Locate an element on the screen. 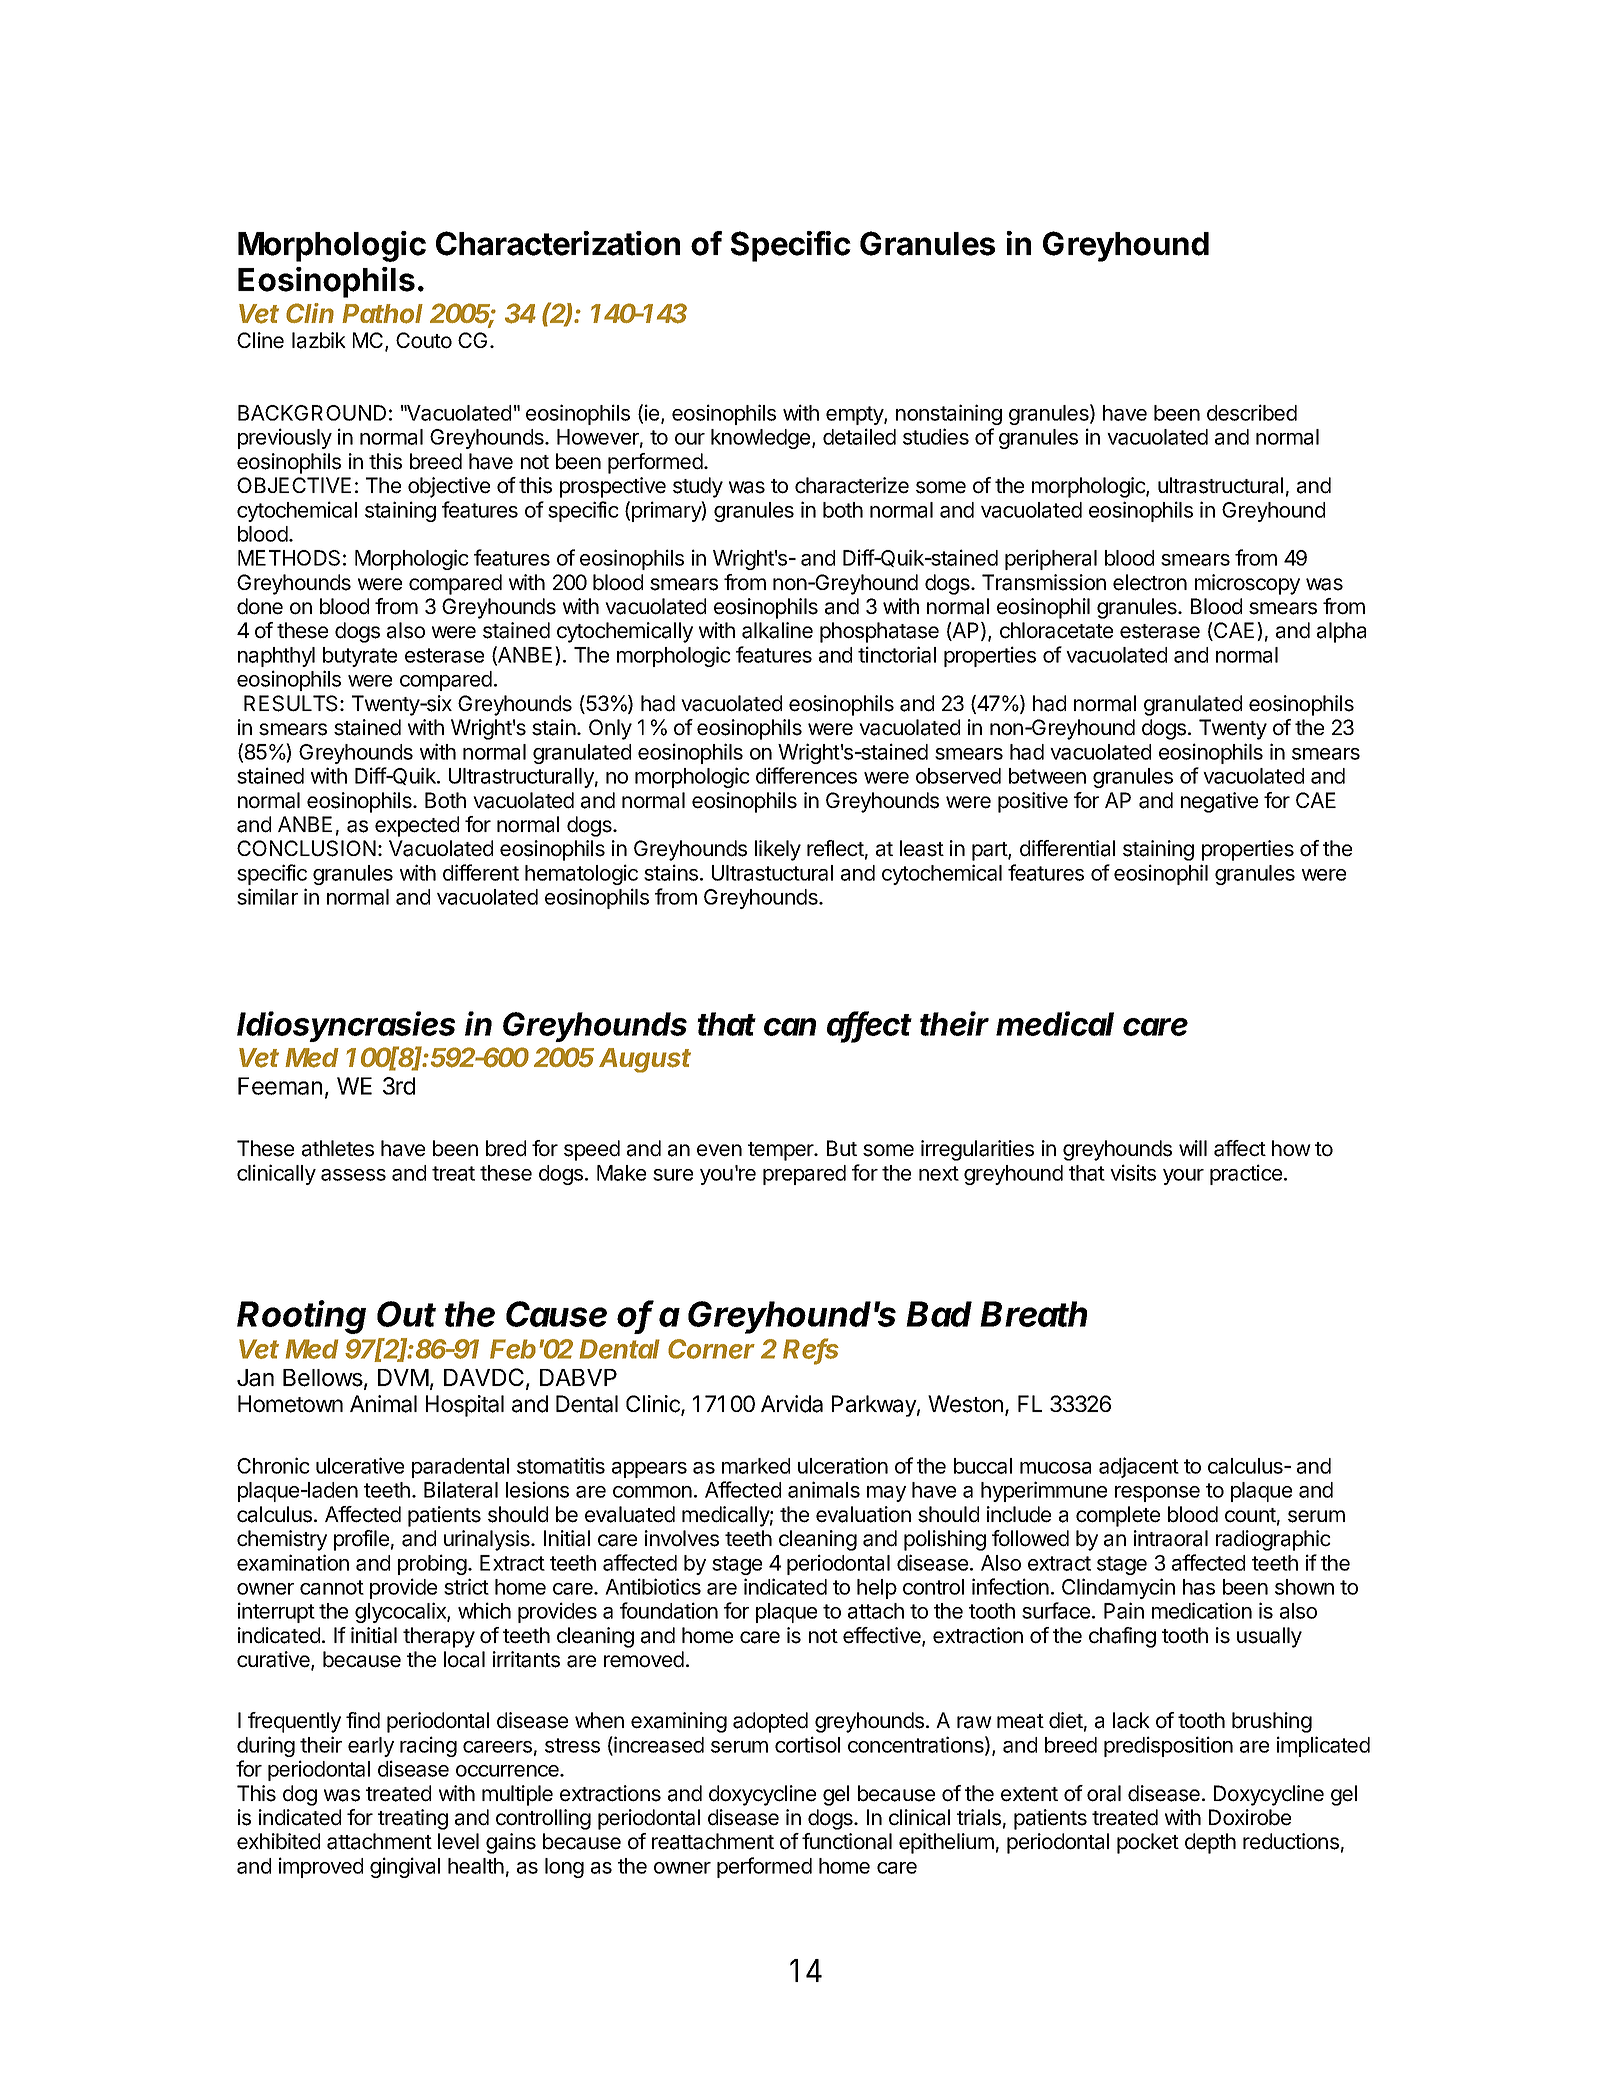 This screenshot has width=1610, height=2084. knowledge is located at coordinates (760, 439).
